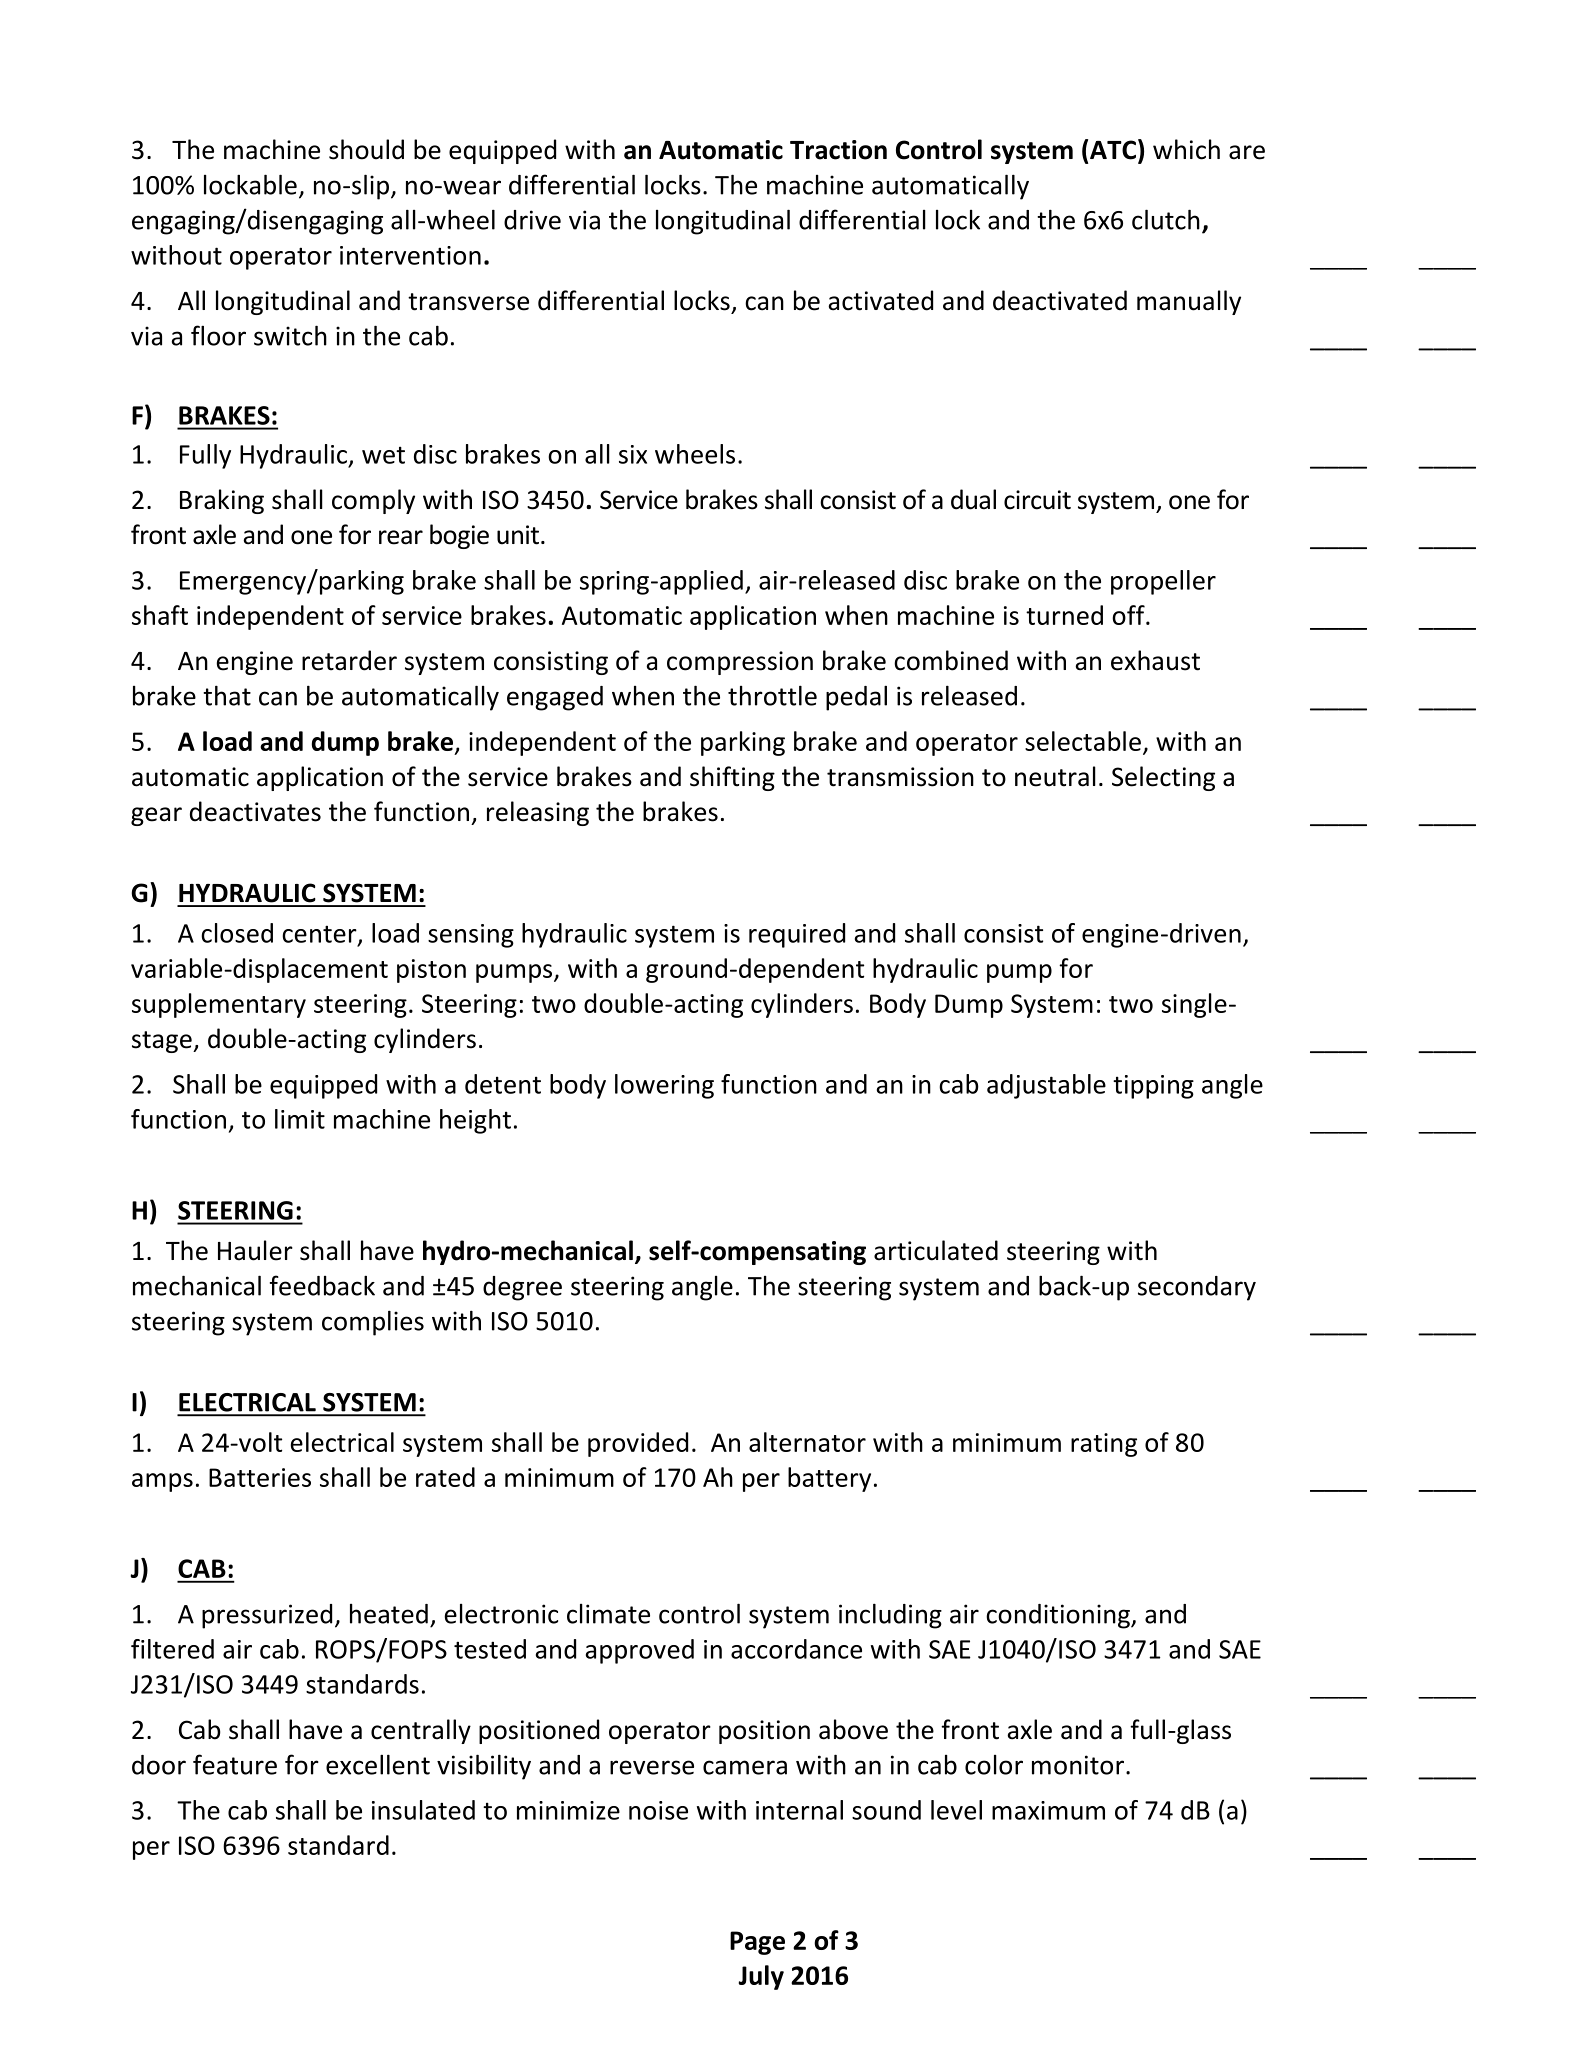  What do you see at coordinates (1163, 778) in the screenshot?
I see `Selecting` at bounding box center [1163, 778].
